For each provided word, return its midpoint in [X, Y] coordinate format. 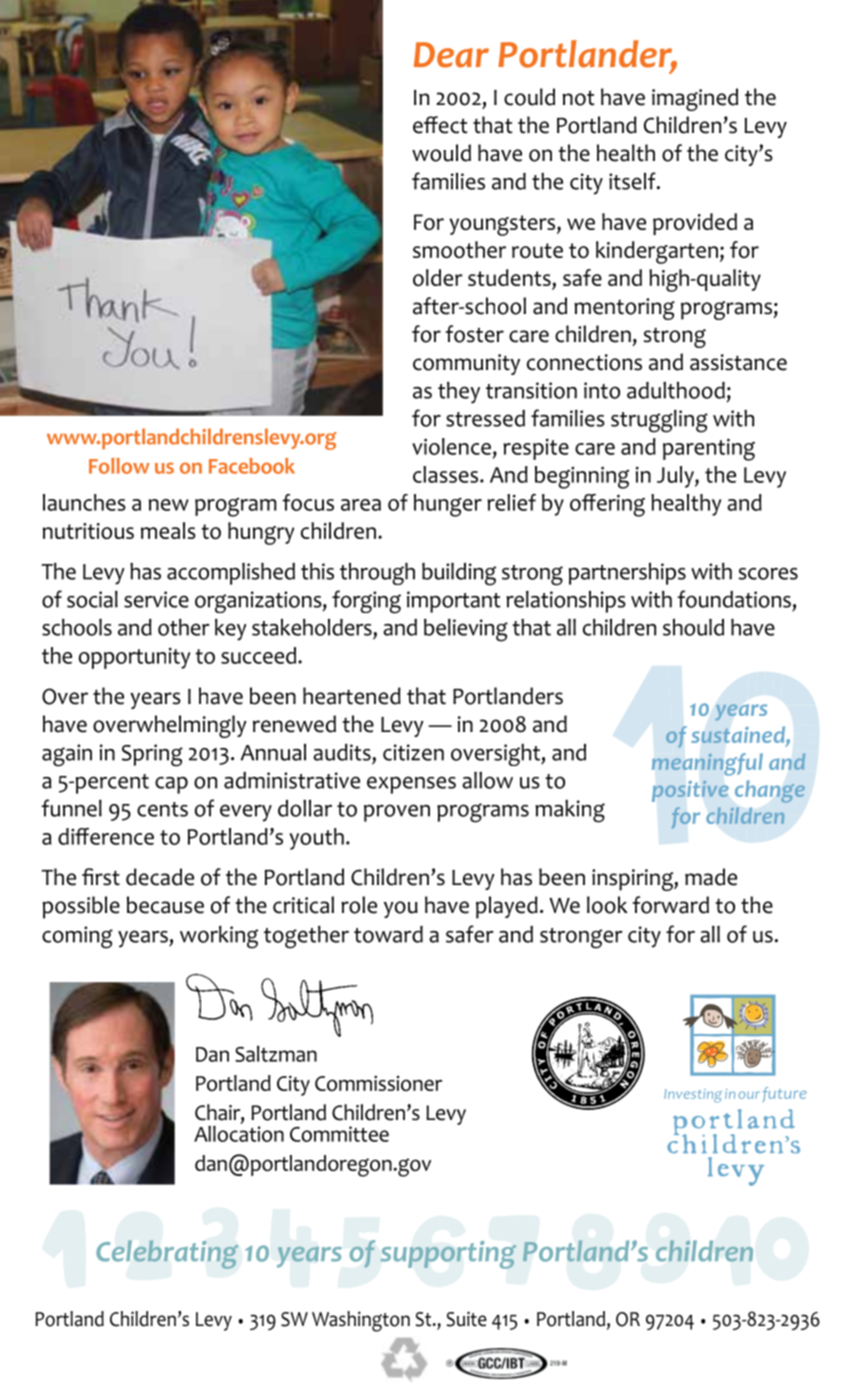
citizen [413, 752]
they [459, 393]
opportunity [134, 658]
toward [388, 934]
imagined [695, 99]
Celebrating [167, 1254]
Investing [693, 1096]
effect [440, 125]
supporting [448, 1255]
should [693, 627]
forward [670, 905]
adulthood [676, 390]
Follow [119, 466]
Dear [451, 55]
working [219, 937]
